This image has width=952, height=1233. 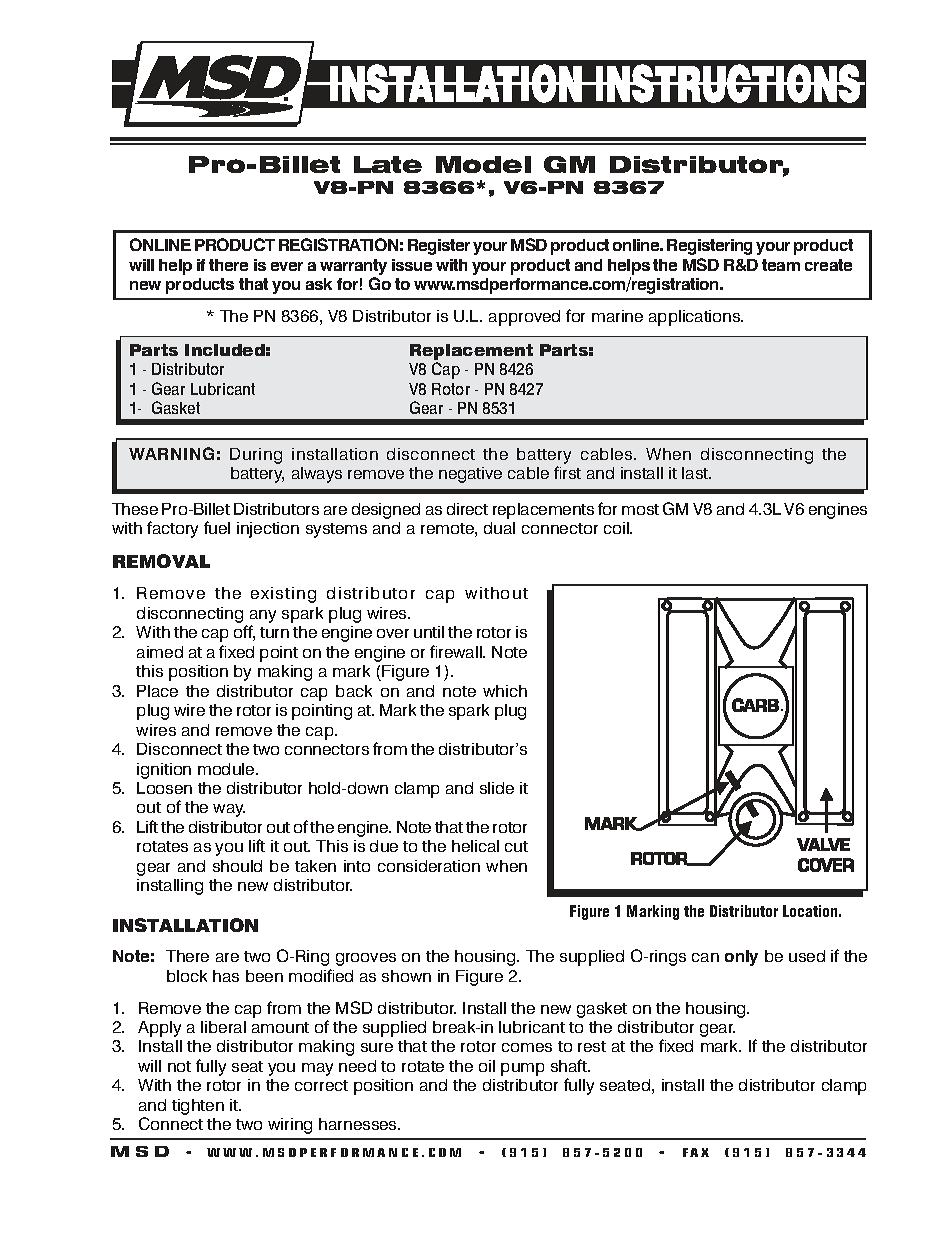 What do you see at coordinates (696, 473) in the image?
I see `last` at bounding box center [696, 473].
